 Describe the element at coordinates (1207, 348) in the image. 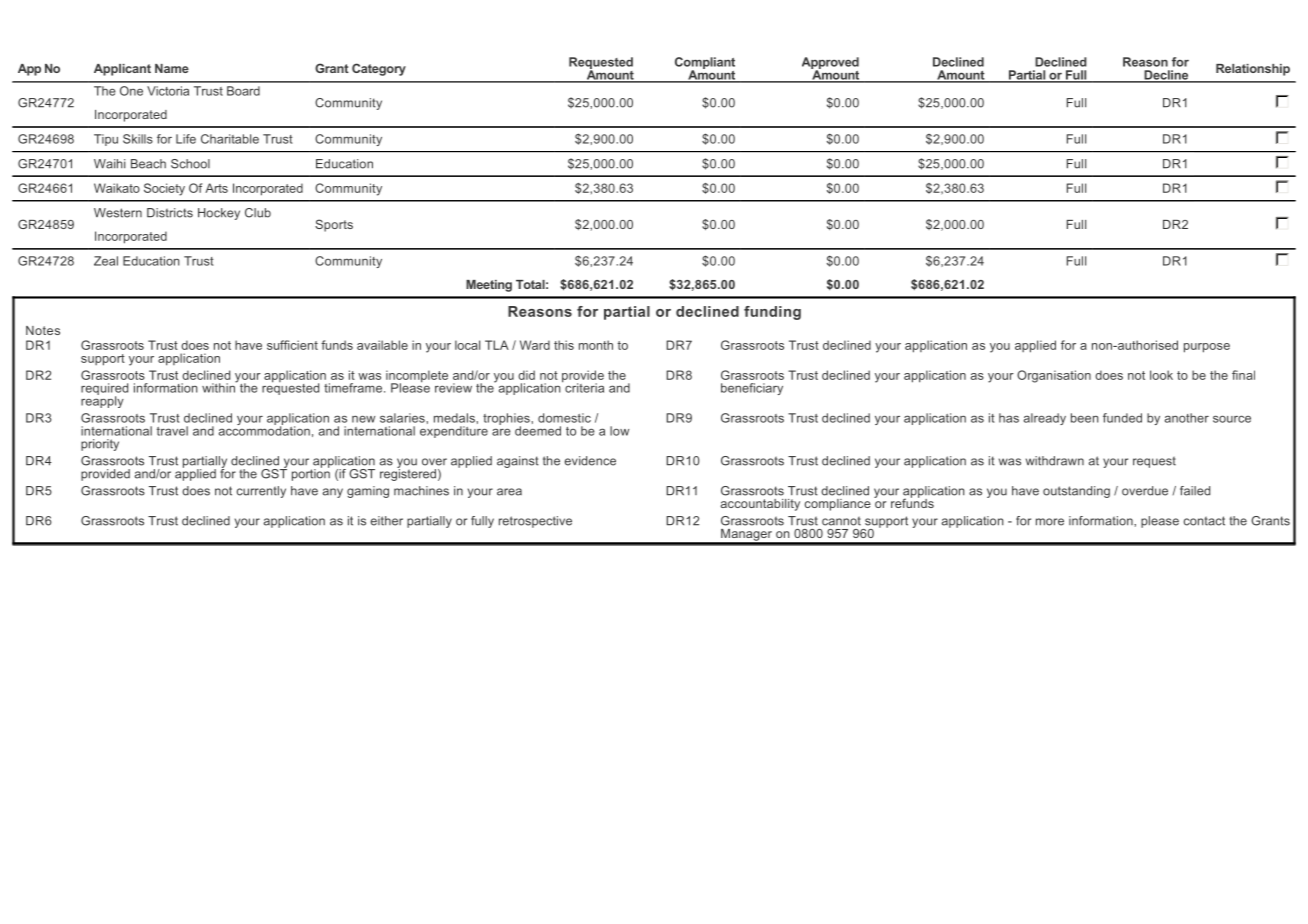

I see `purpose` at that location.
